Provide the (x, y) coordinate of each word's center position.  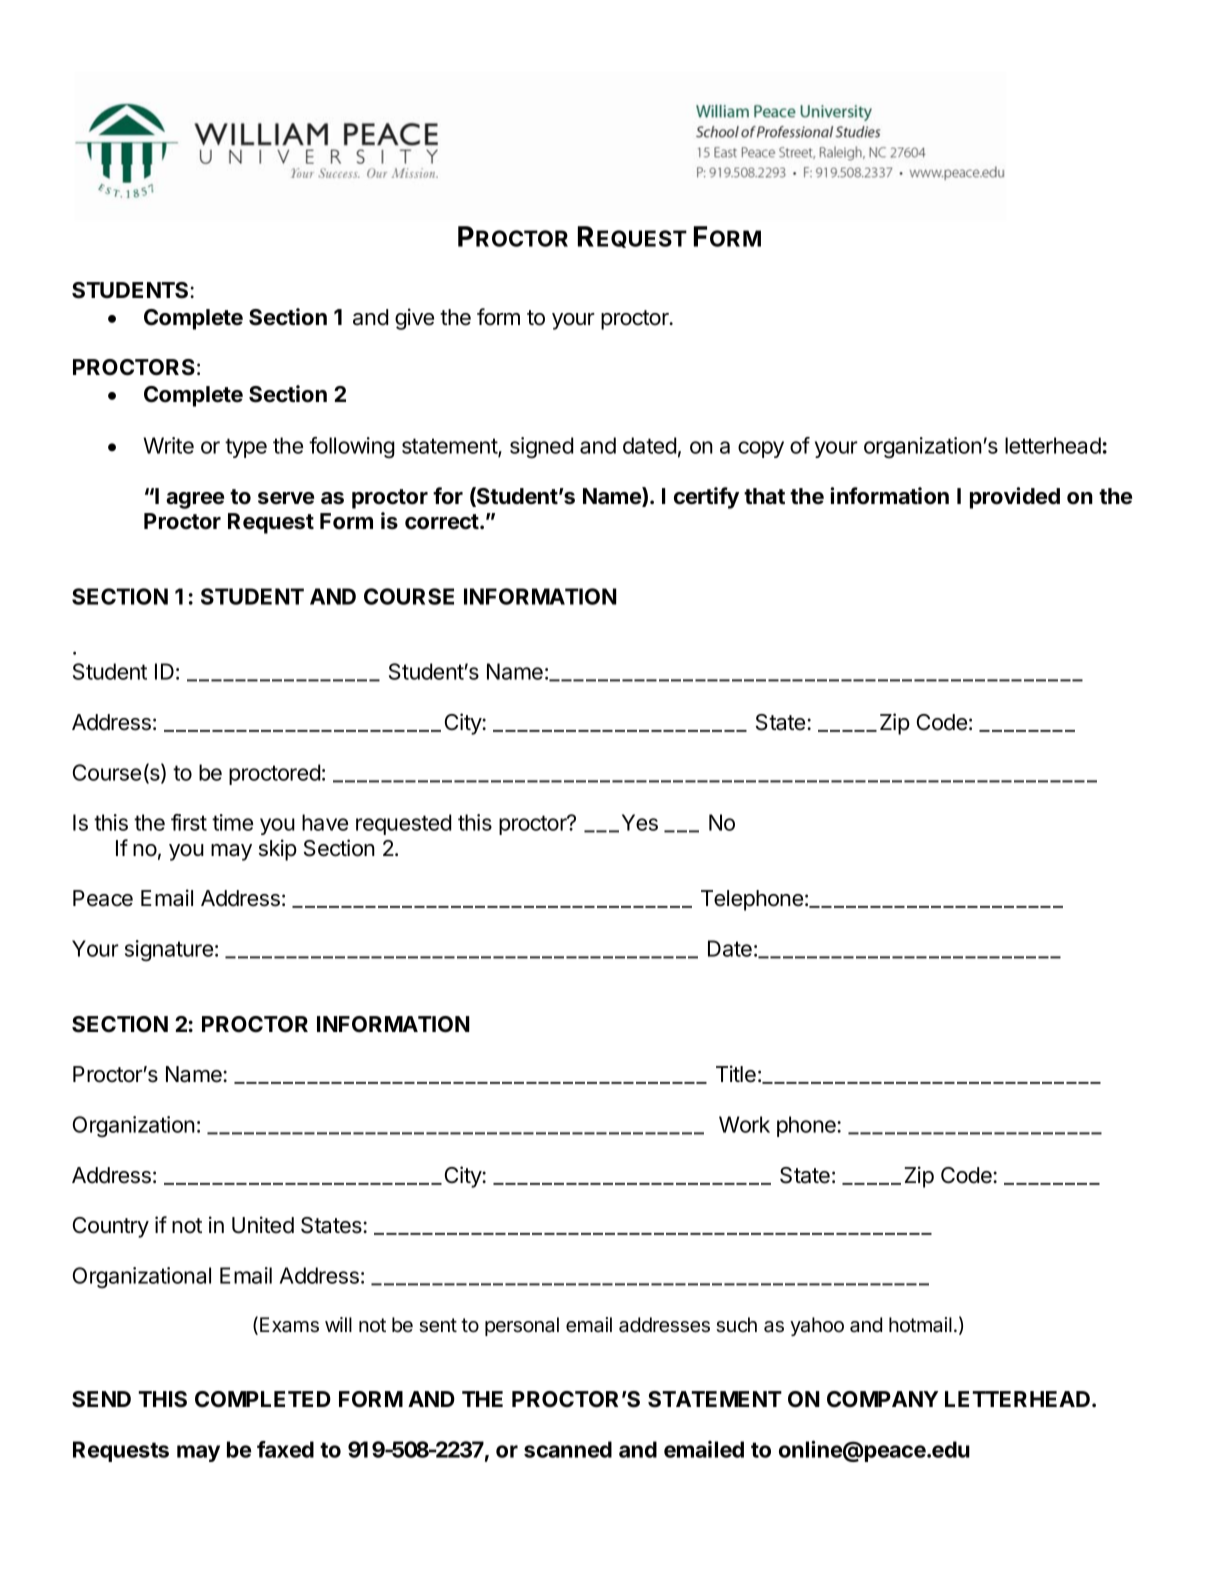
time (232, 822)
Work (744, 1124)
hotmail (920, 1325)
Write (168, 445)
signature (169, 950)
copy (761, 449)
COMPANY (882, 1399)
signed (541, 447)
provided (1015, 498)
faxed (285, 1449)
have (325, 822)
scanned (568, 1449)
